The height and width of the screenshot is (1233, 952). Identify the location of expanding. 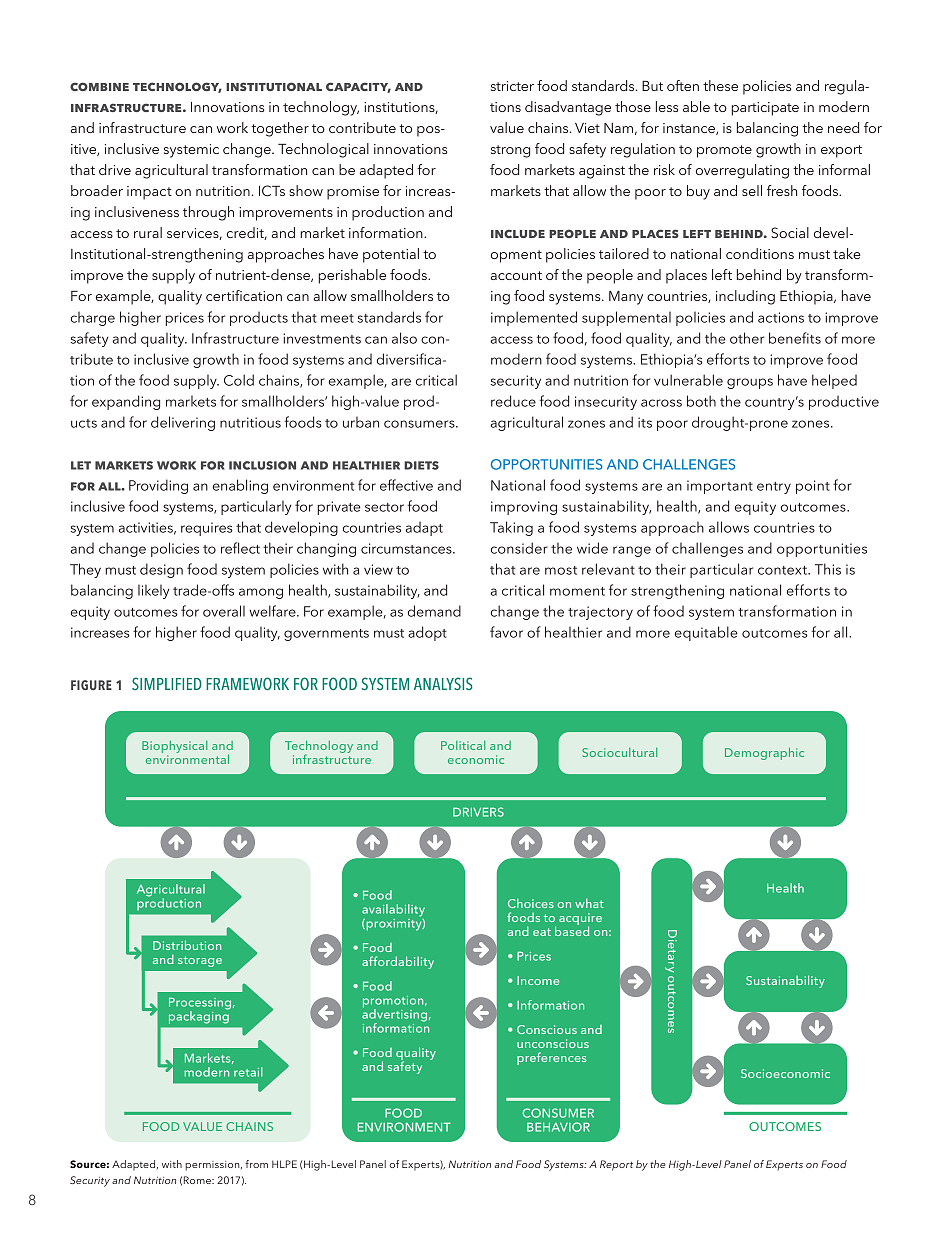
(126, 402).
